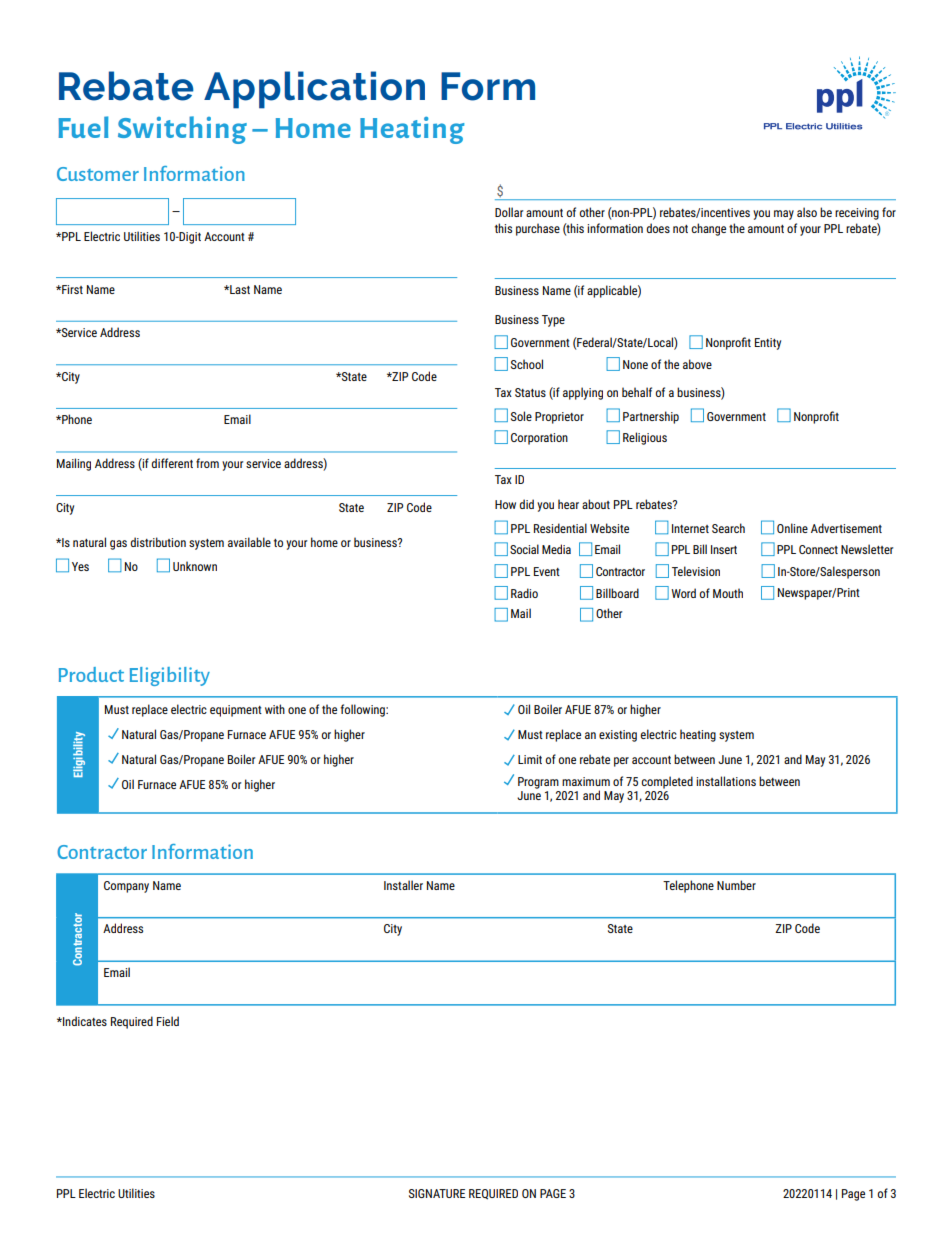 This screenshot has width=952, height=1233. I want to click on Limit, so click(530, 759).
